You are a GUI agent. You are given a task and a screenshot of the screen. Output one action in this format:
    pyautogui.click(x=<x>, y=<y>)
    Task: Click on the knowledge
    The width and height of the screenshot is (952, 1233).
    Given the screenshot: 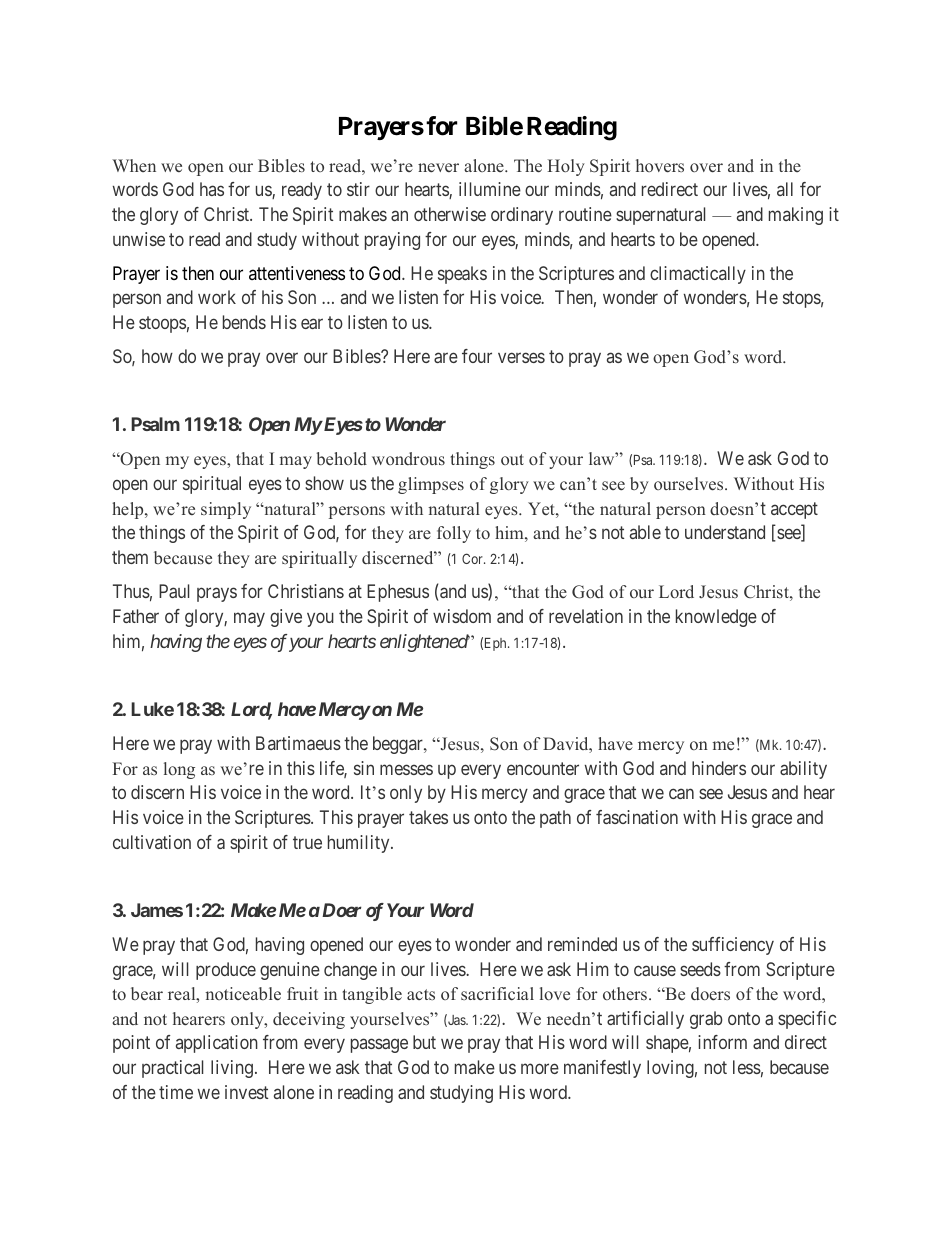 What is the action you would take?
    pyautogui.click(x=716, y=618)
